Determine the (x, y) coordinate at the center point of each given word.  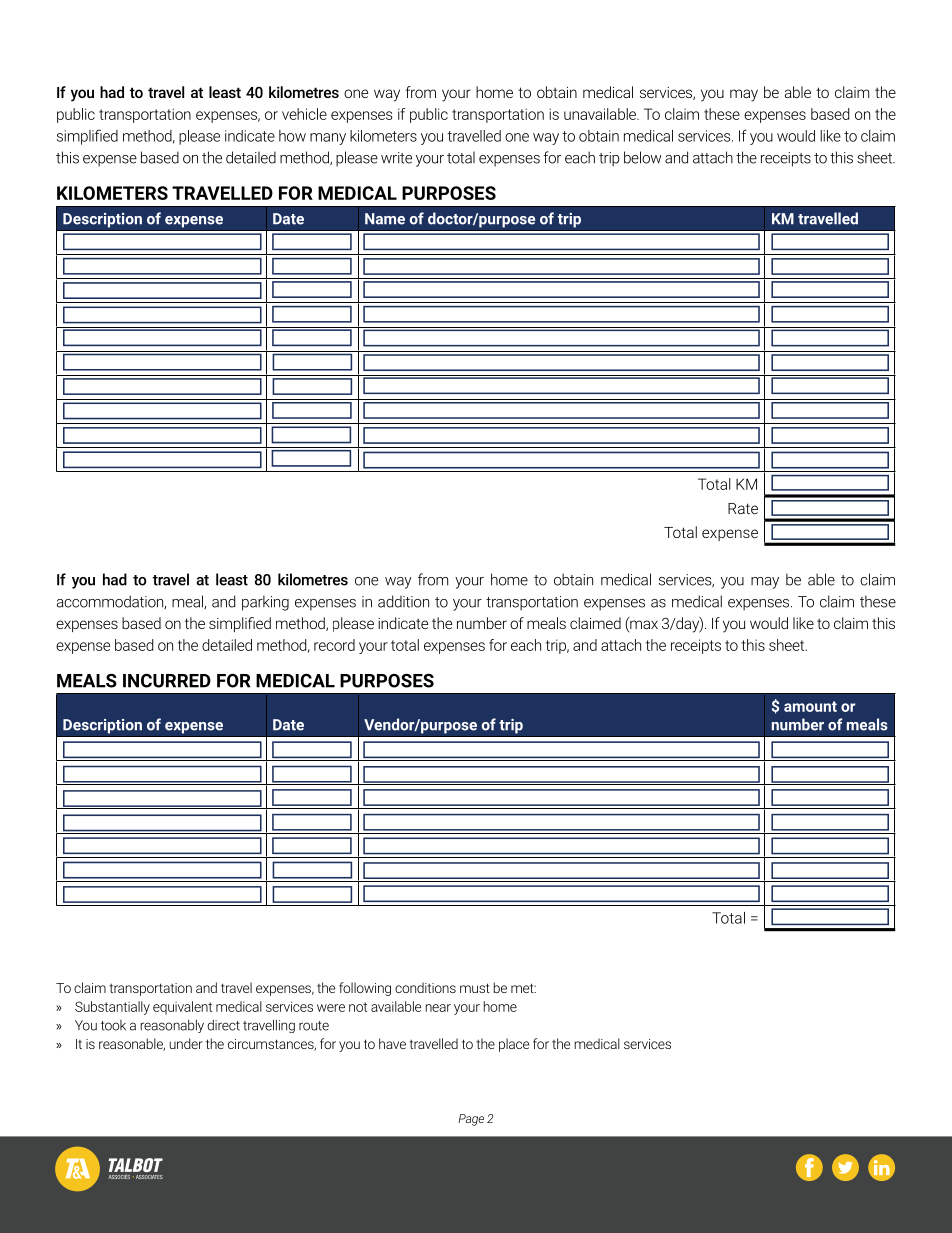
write (396, 158)
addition (403, 601)
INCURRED (167, 680)
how (292, 136)
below (642, 157)
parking (265, 603)
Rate (743, 508)
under (186, 1043)
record (334, 645)
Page (471, 1120)
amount (810, 706)
